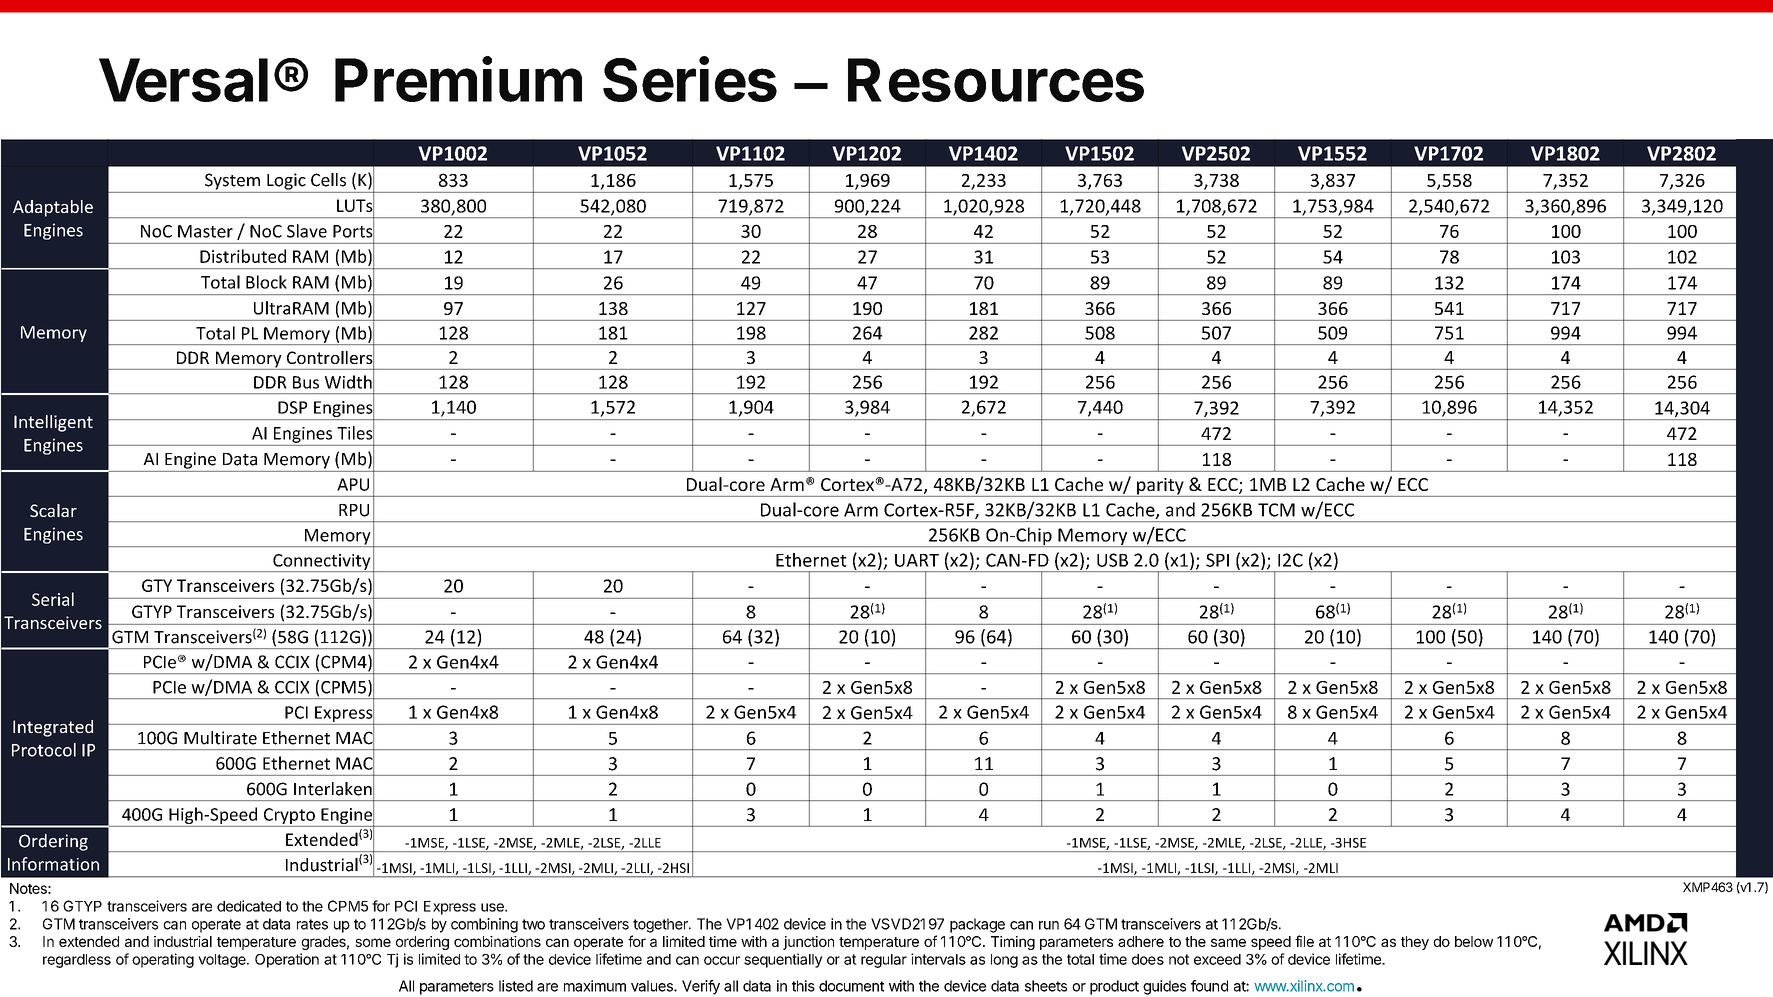 This screenshot has height=997, width=1773. Describe the element at coordinates (355, 433) in the screenshot. I see `Tiles` at that location.
